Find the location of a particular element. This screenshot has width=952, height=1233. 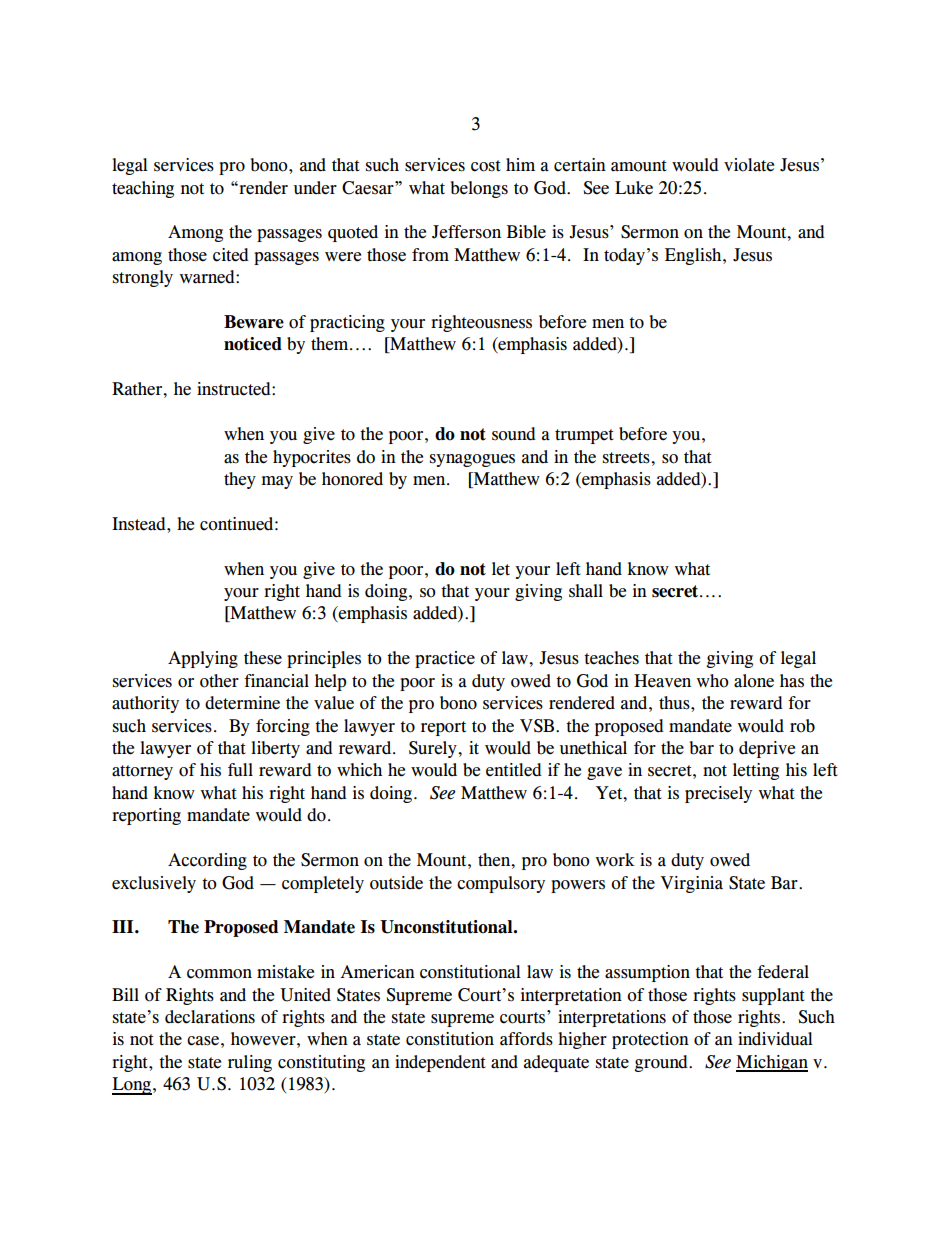

Applying is located at coordinates (203, 659).
